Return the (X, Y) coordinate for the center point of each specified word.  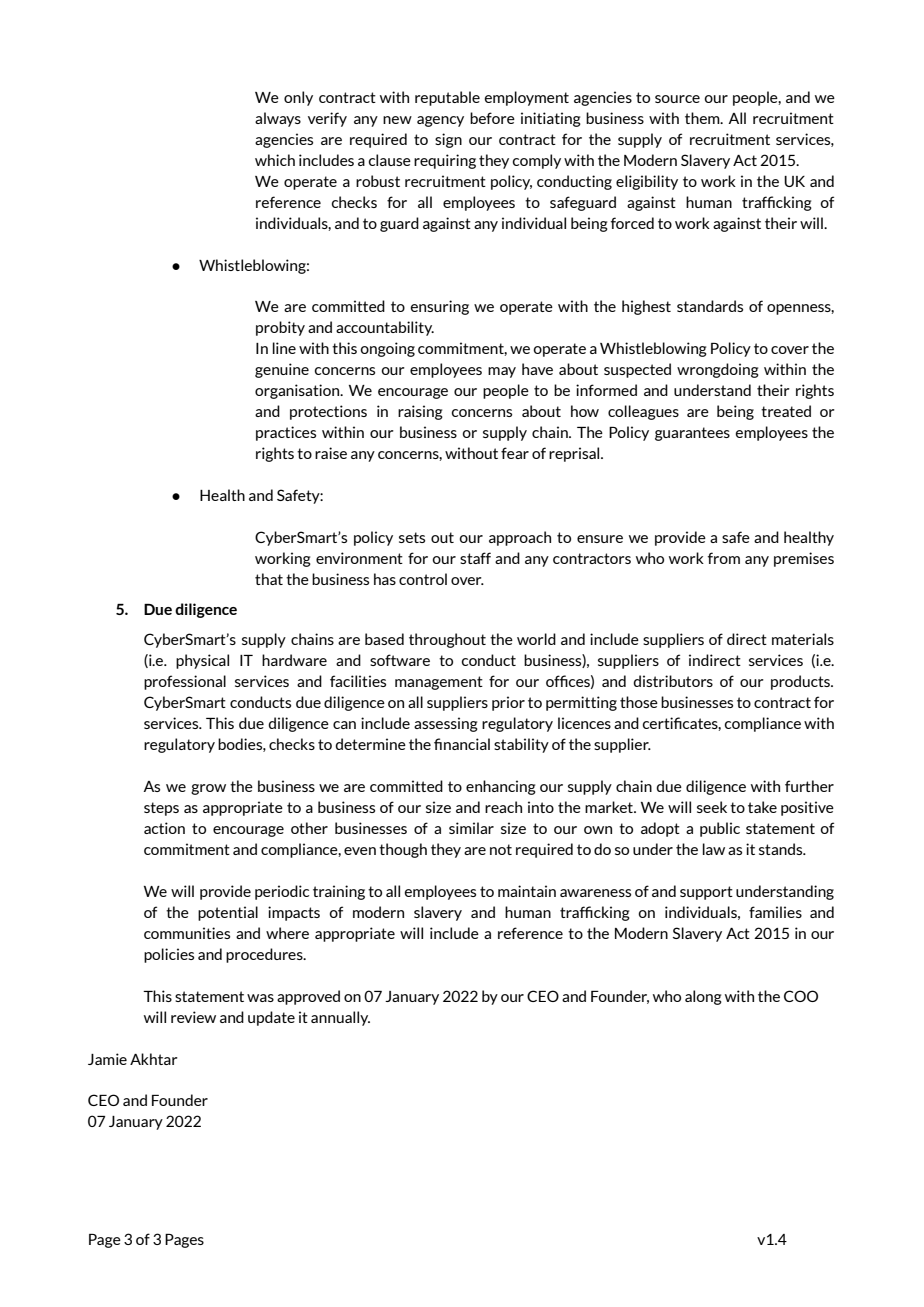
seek (712, 807)
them (703, 118)
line (284, 348)
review (193, 1017)
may (502, 372)
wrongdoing (718, 370)
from (724, 558)
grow (208, 789)
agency (440, 121)
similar (471, 828)
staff (475, 558)
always (278, 119)
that (269, 579)
